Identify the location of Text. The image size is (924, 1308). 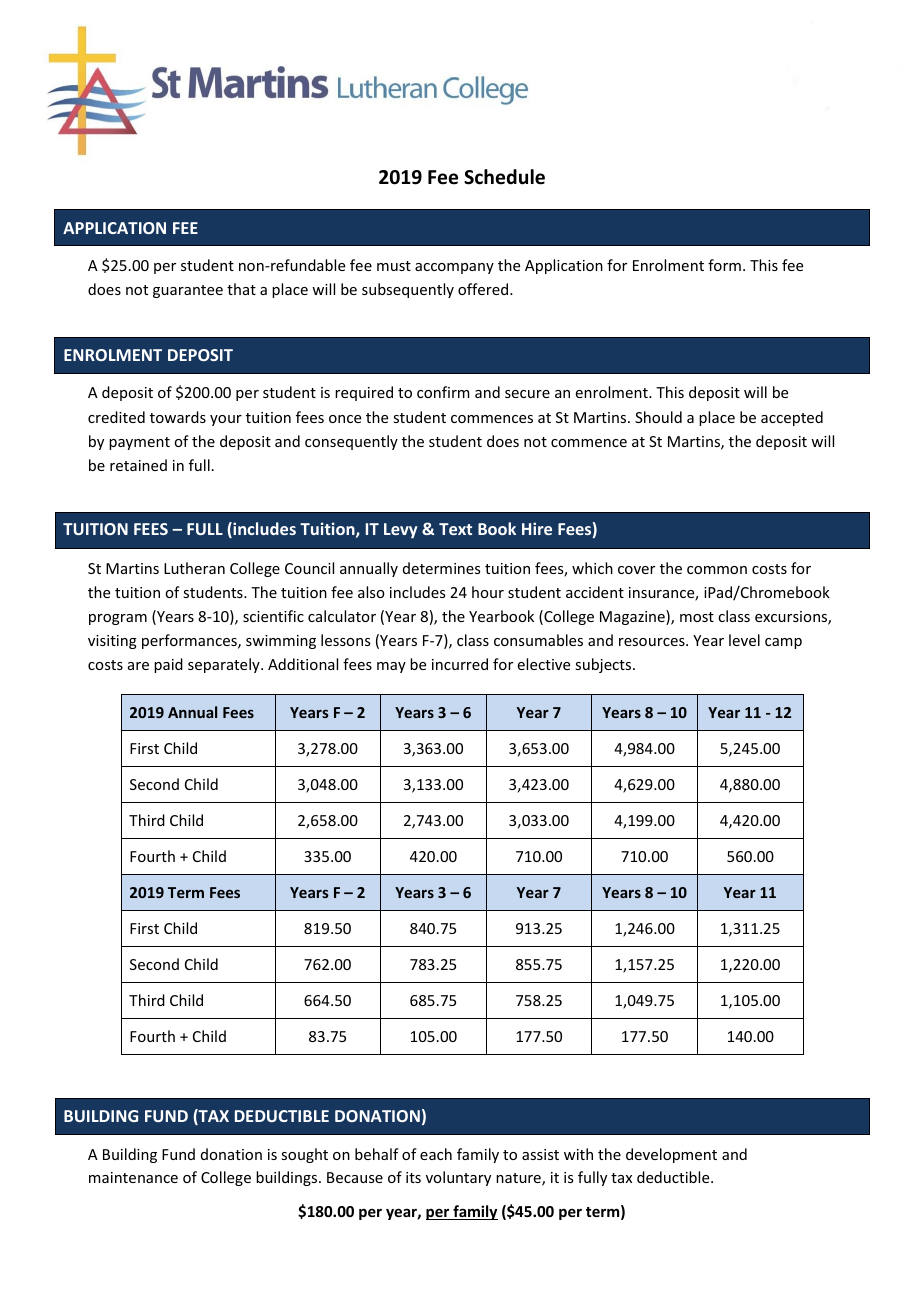
(455, 529).
